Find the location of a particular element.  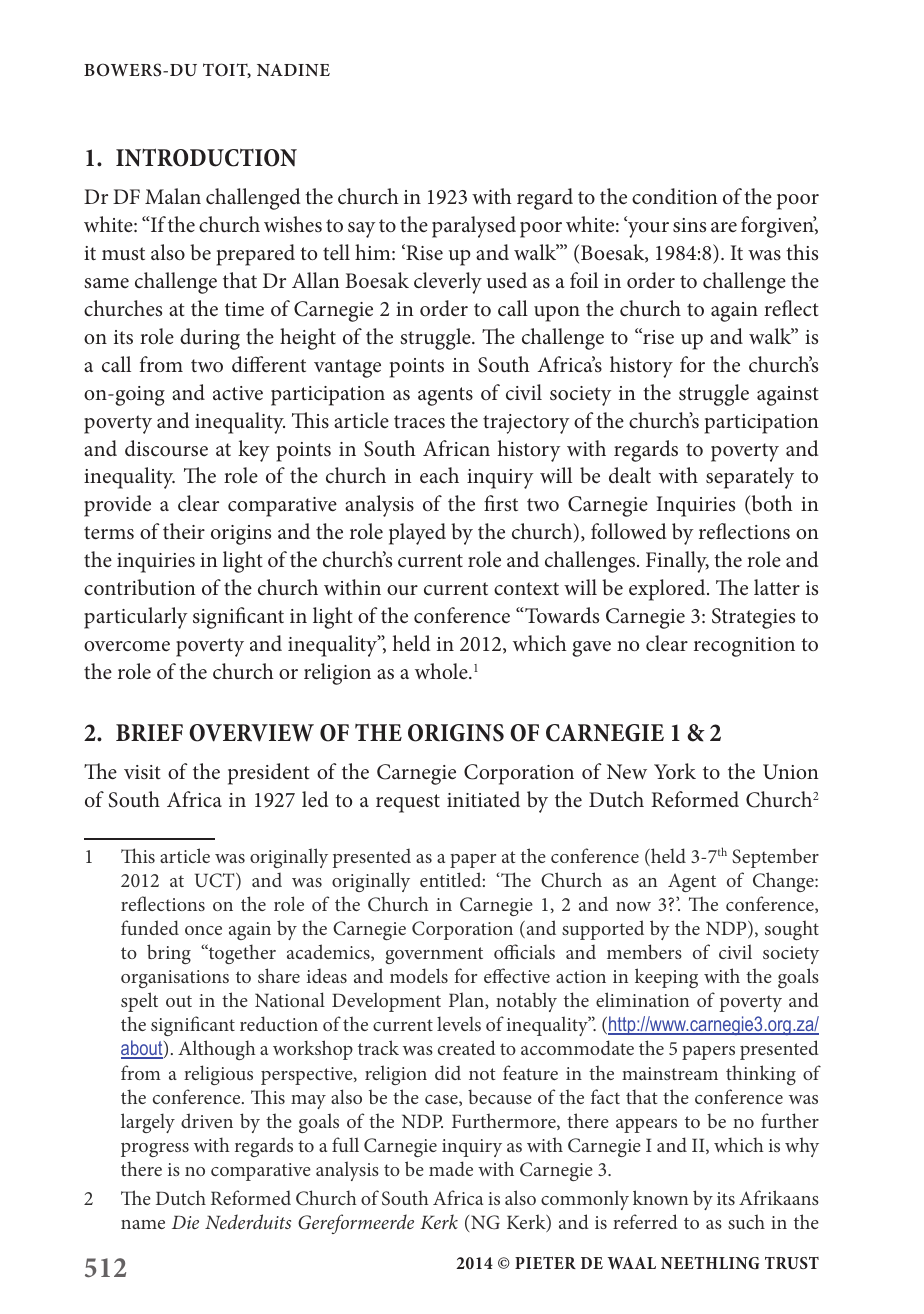

Malan is located at coordinates (173, 196).
